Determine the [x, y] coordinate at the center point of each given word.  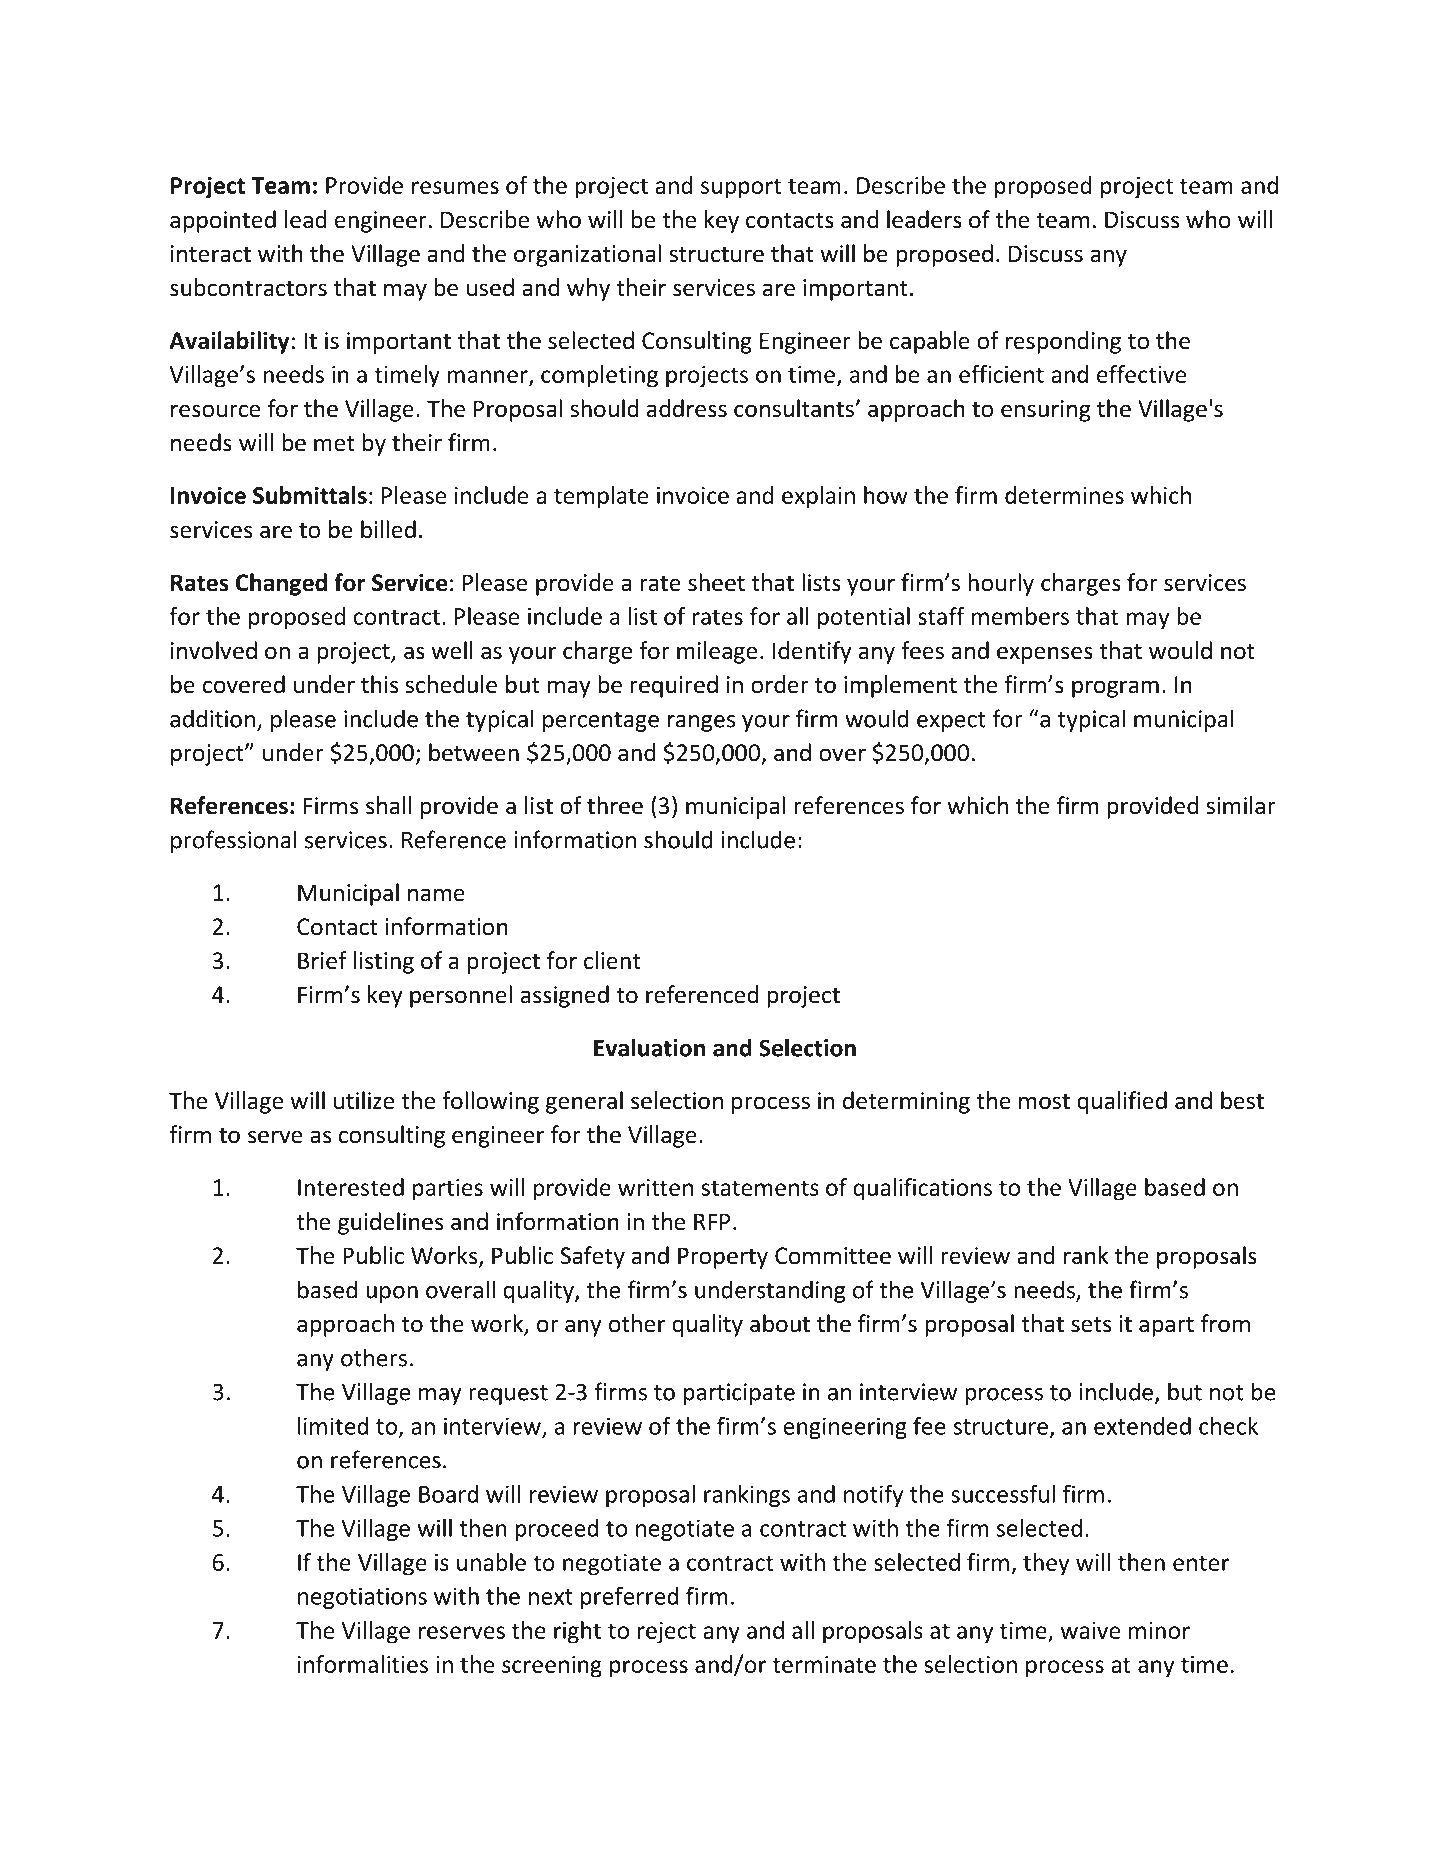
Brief [322, 960]
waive [1090, 1630]
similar [1241, 805]
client [612, 960]
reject [667, 1633]
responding [1063, 342]
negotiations [362, 1598]
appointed [223, 221]
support [741, 188]
